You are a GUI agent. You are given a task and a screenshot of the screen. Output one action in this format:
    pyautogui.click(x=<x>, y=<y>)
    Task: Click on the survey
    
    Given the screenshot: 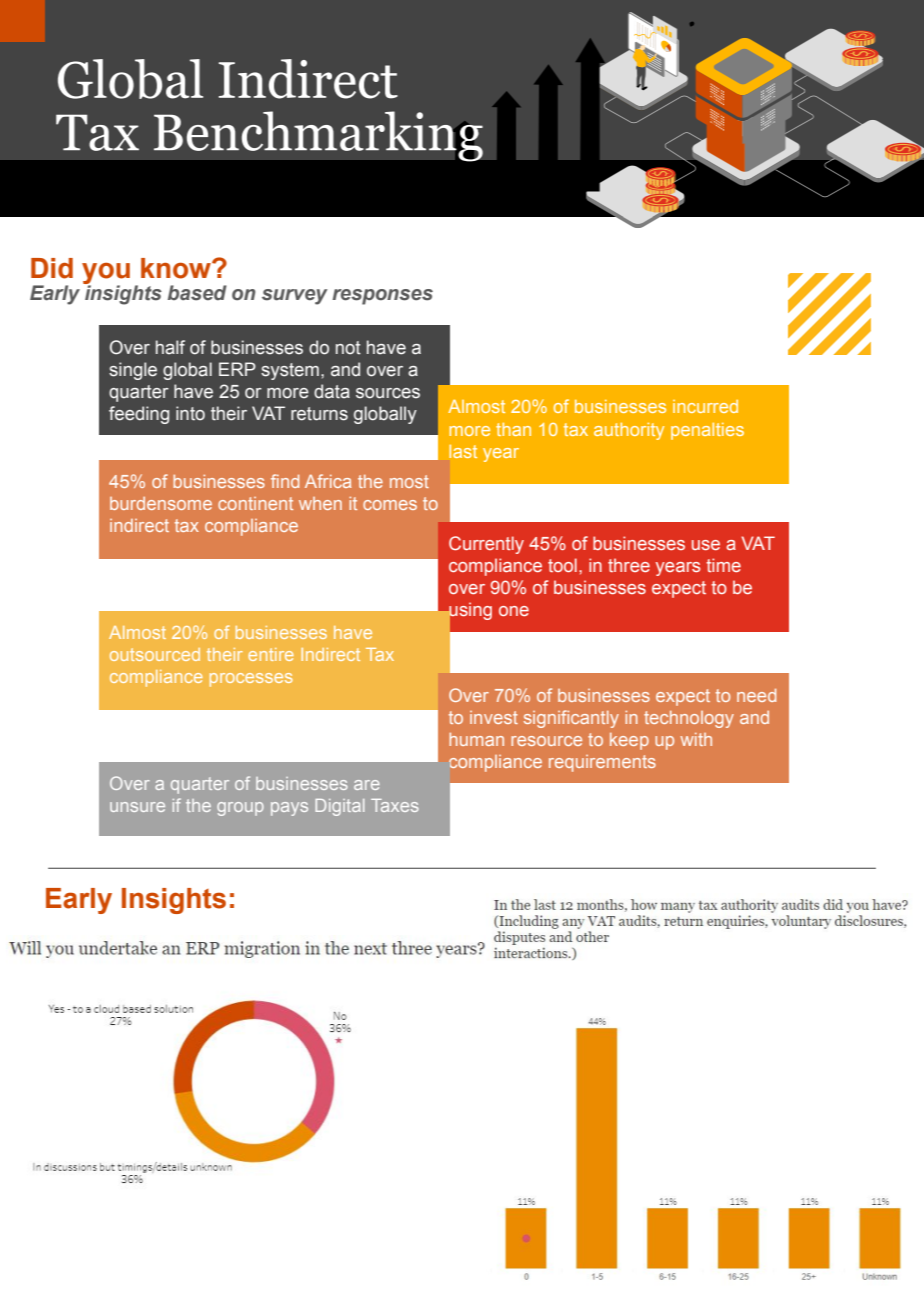 What is the action you would take?
    pyautogui.click(x=295, y=297)
